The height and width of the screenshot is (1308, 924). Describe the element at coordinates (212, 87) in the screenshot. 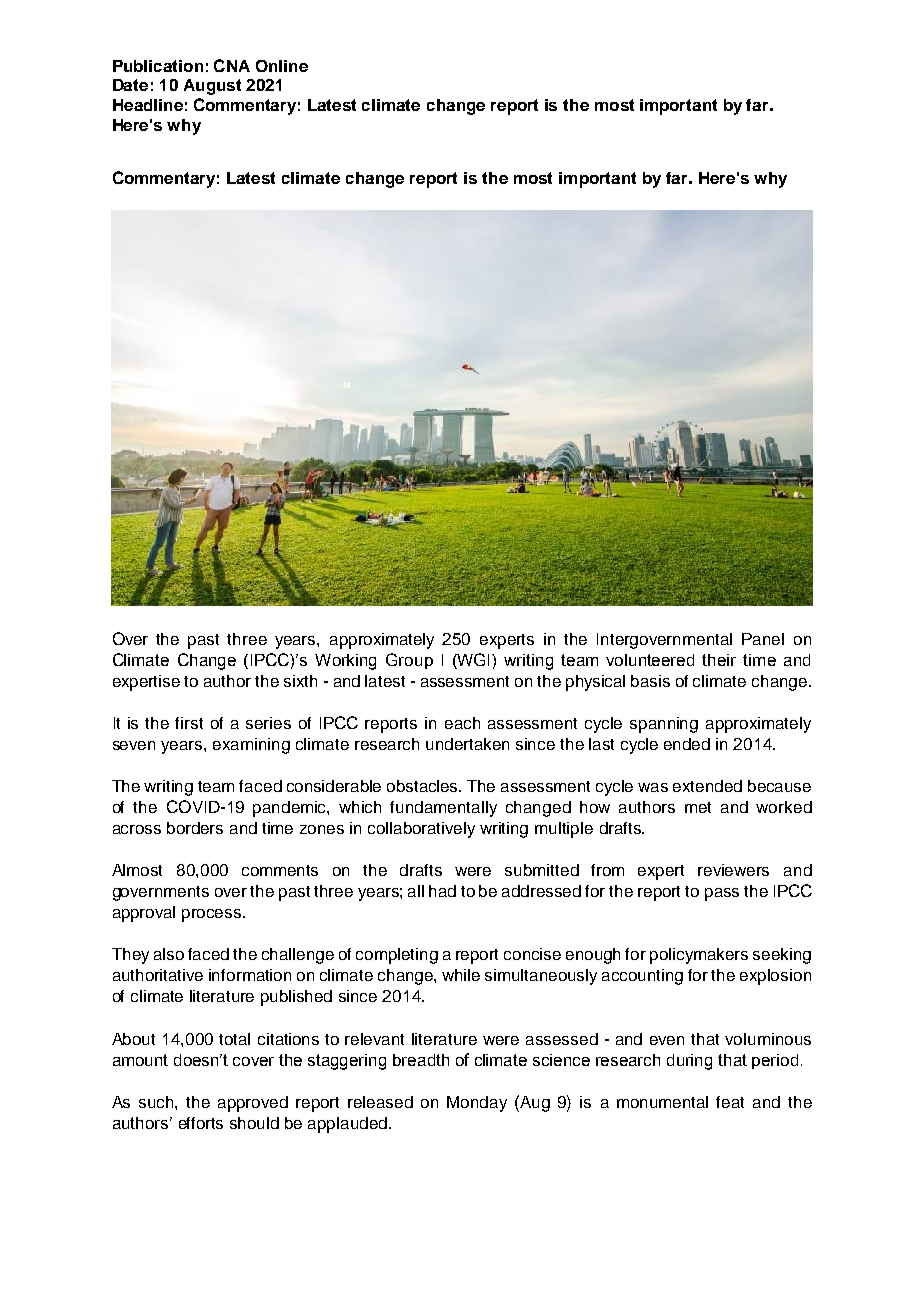

I see `August` at that location.
